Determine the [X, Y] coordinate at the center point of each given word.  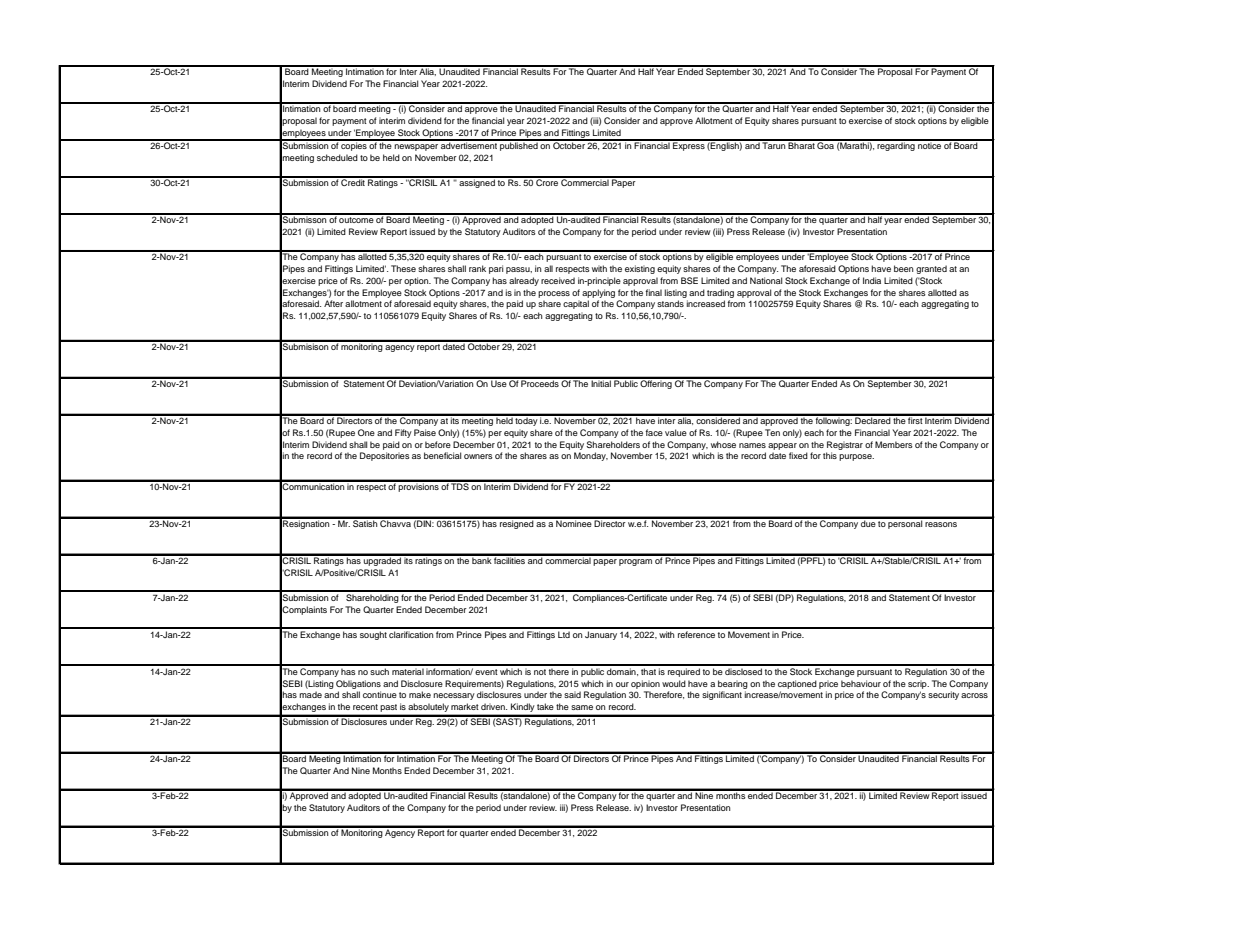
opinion [645, 684]
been [904, 268]
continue [380, 694]
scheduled [337, 157]
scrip [918, 684]
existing [640, 269]
